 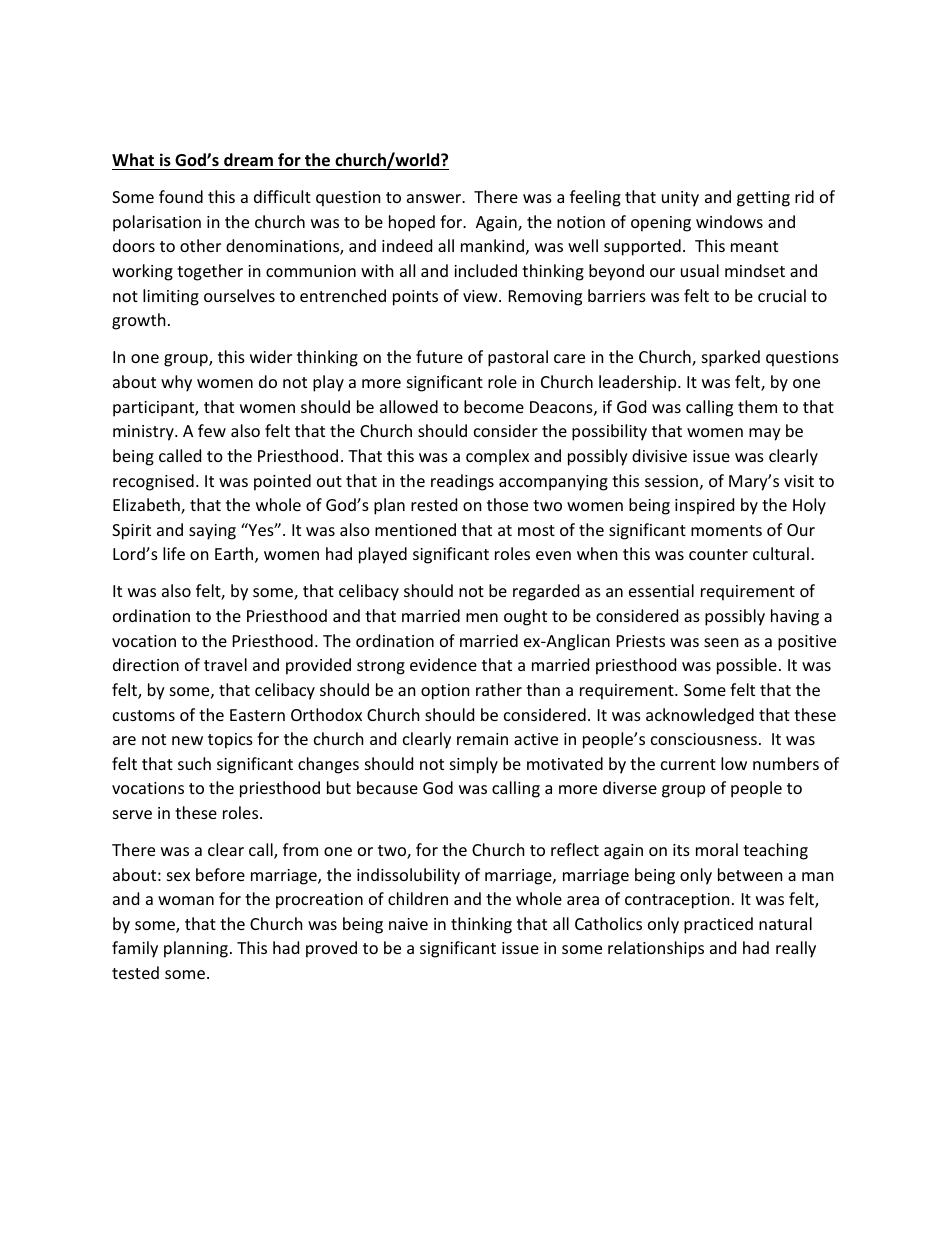 What do you see at coordinates (181, 196) in the screenshot?
I see `found` at bounding box center [181, 196].
